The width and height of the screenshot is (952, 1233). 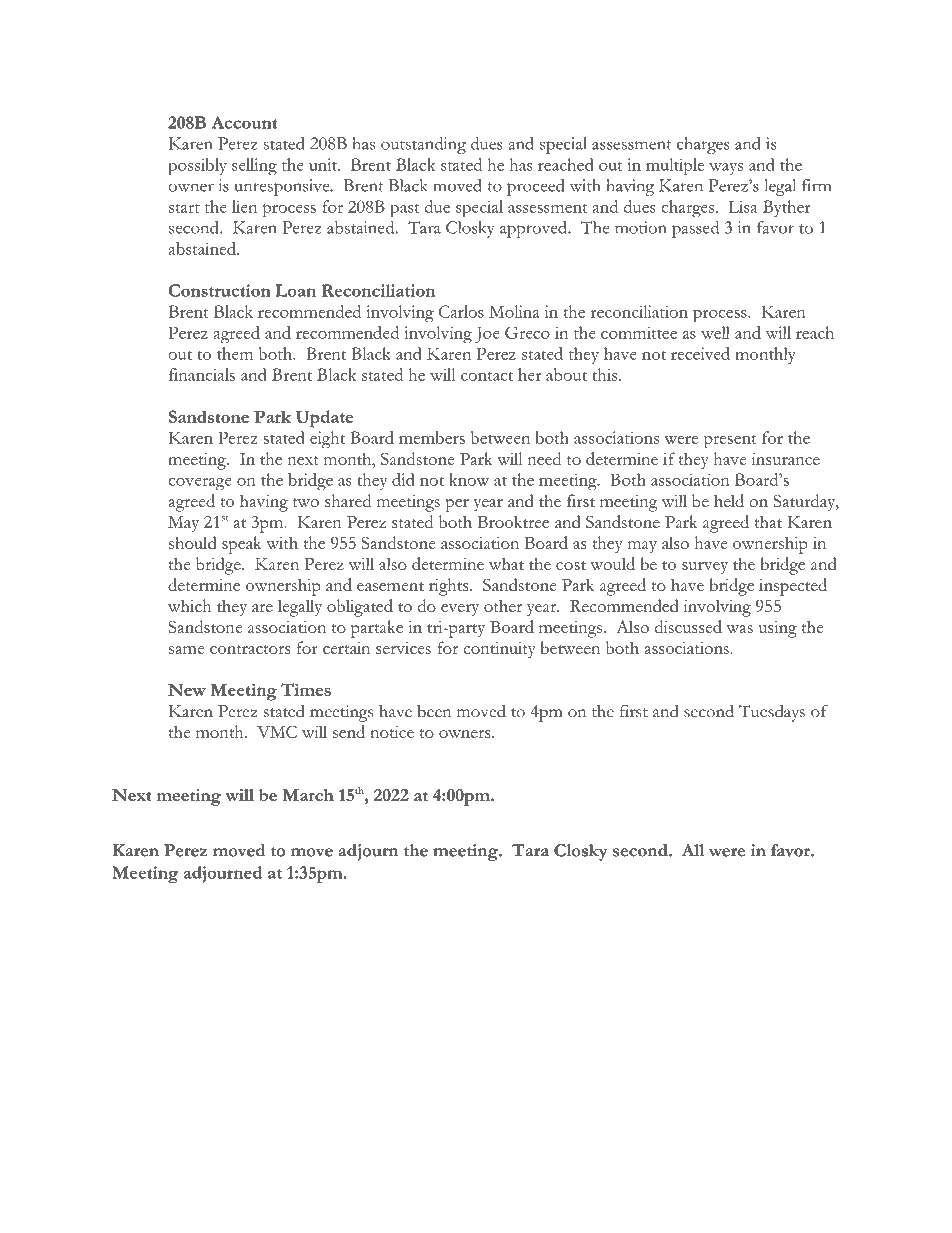 I want to click on notice, so click(x=392, y=732).
